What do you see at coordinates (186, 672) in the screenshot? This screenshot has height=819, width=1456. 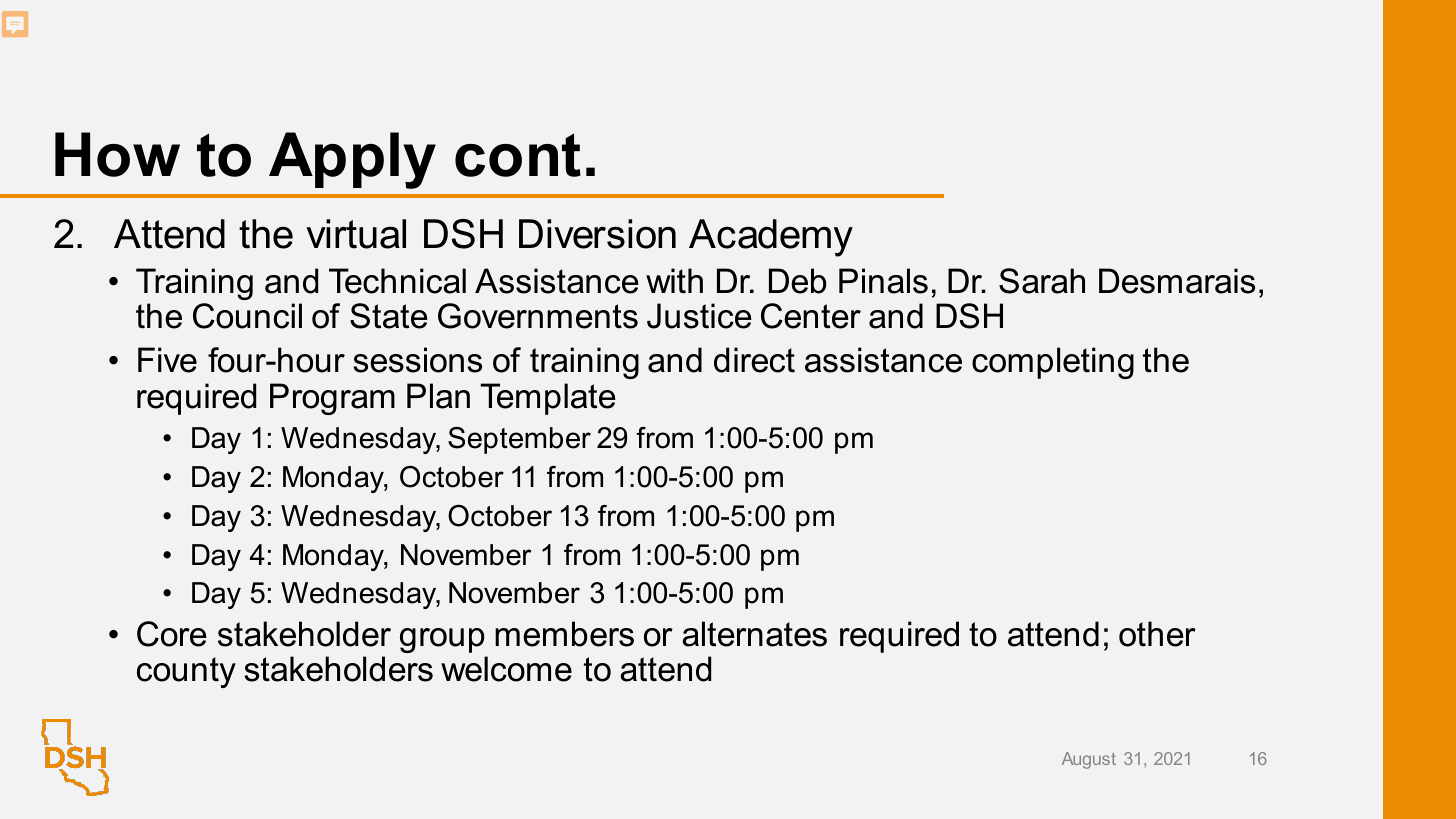 I see `county` at bounding box center [186, 672].
